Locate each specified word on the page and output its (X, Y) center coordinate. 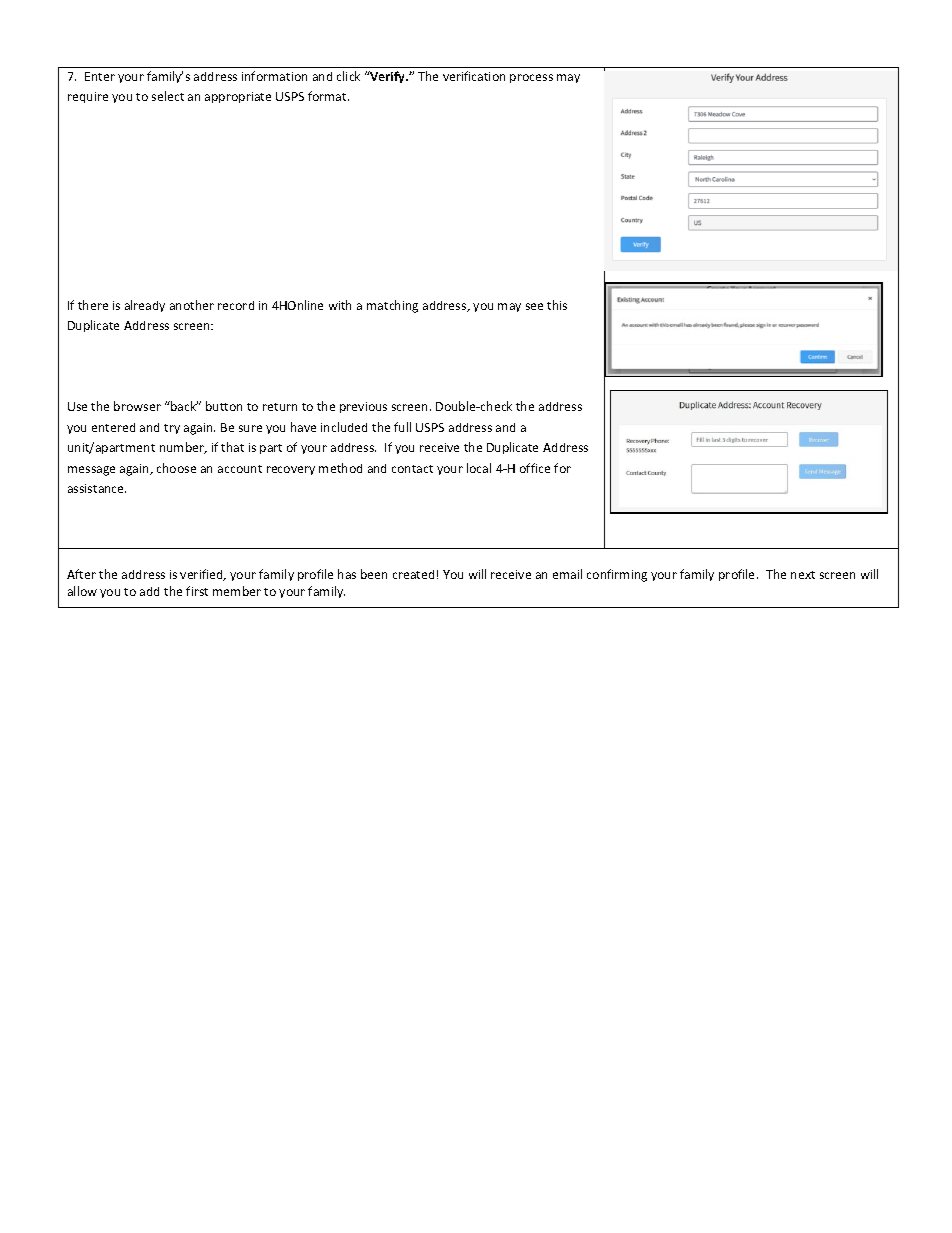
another (192, 305)
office (535, 468)
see (534, 306)
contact (412, 469)
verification (474, 76)
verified (202, 575)
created (413, 574)
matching (392, 306)
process (531, 78)
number (183, 448)
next (803, 575)
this (557, 305)
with (340, 305)
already (145, 306)
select (168, 96)
